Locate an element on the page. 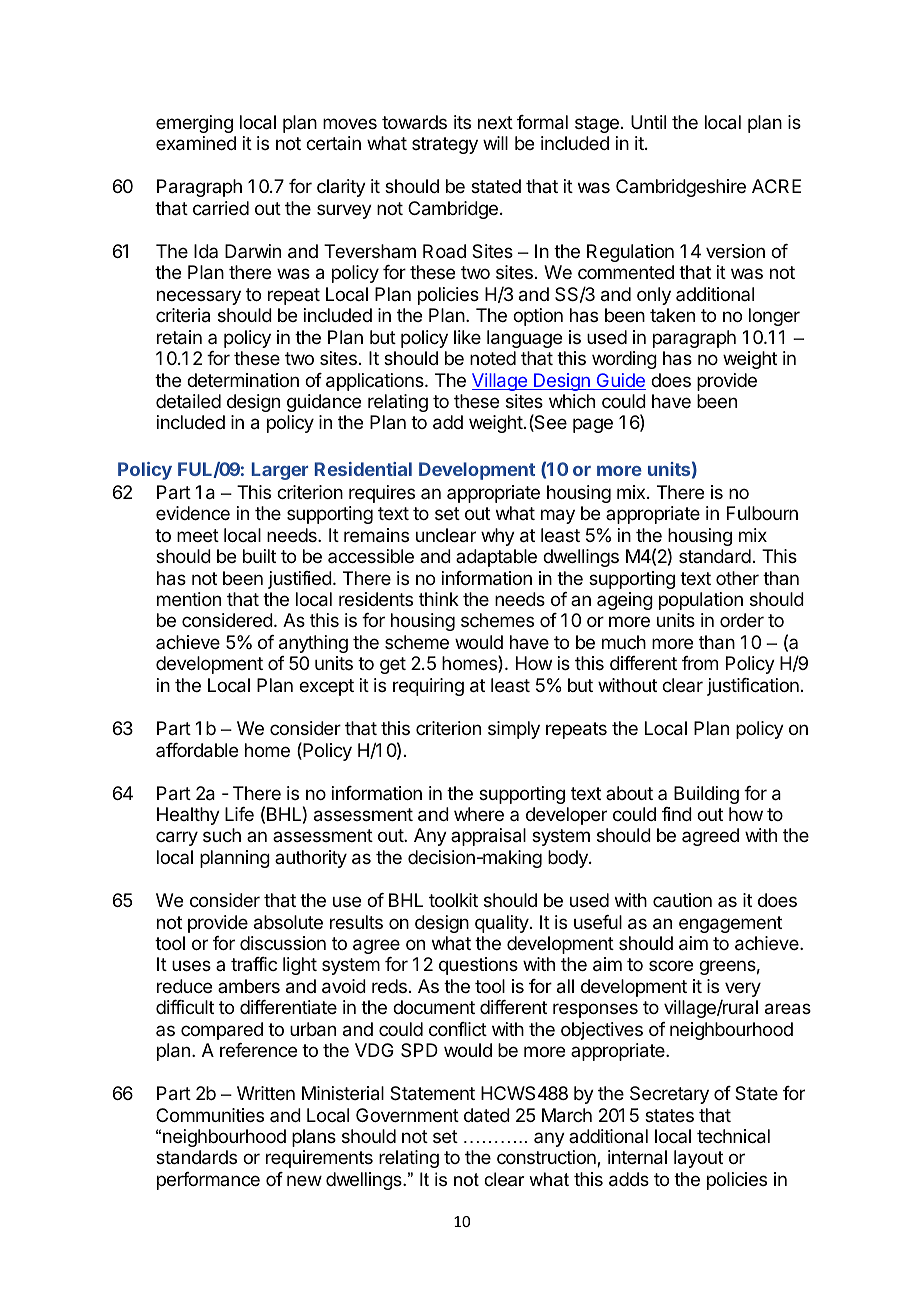 The width and height of the document is (924, 1308). where is located at coordinates (479, 814).
